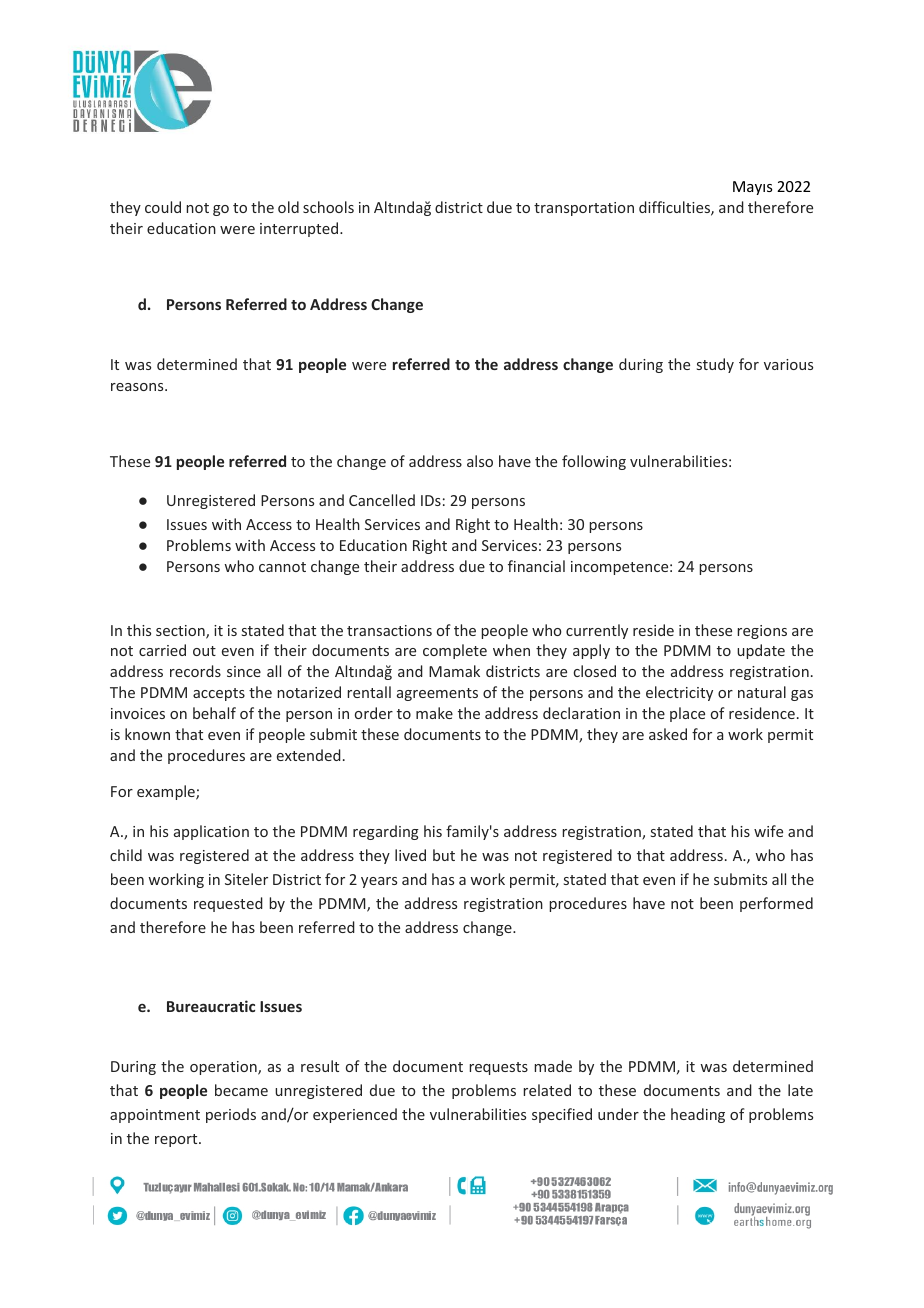 The width and height of the screenshot is (924, 1308). I want to click on requests, so click(498, 1068).
